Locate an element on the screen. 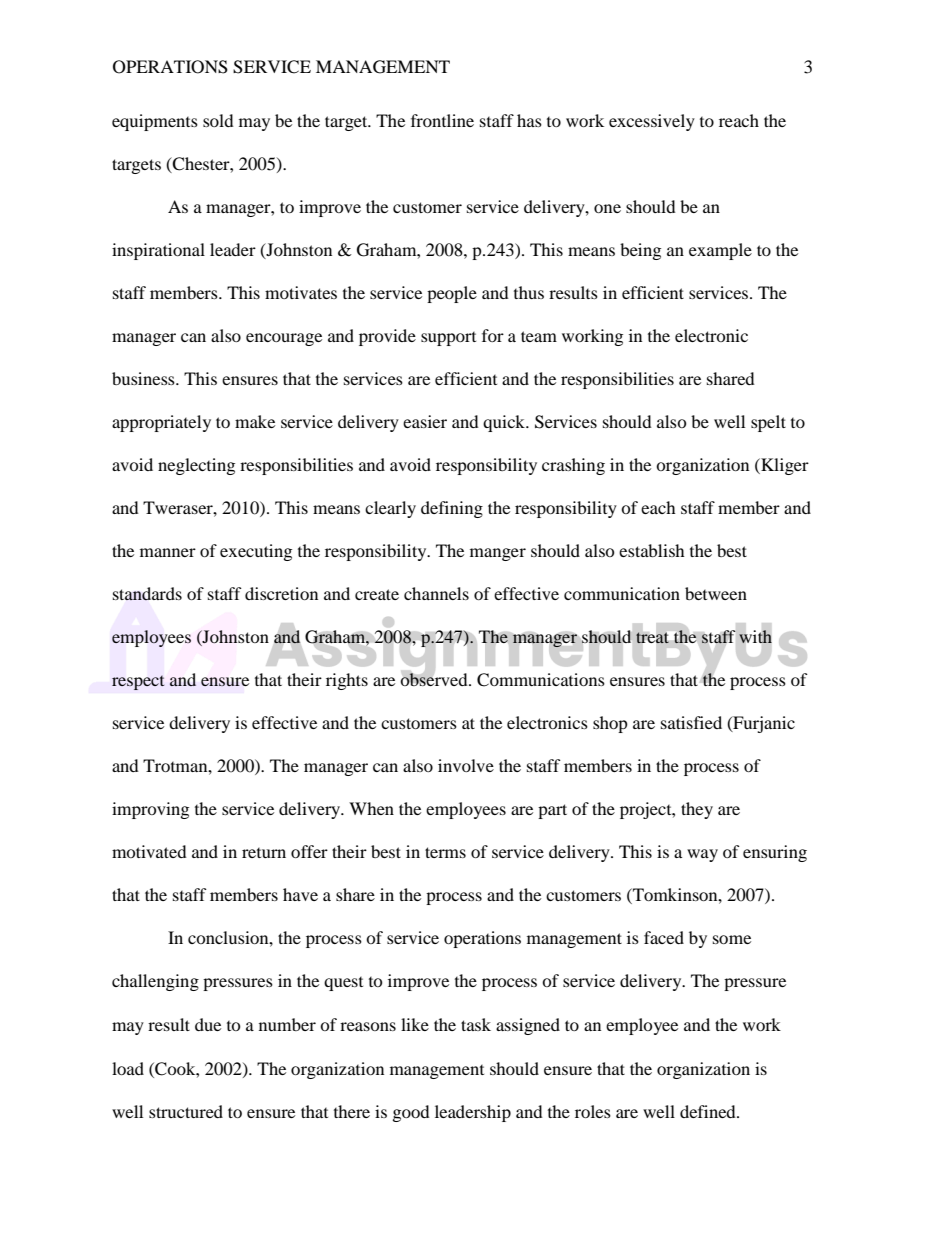  easier is located at coordinates (425, 421).
